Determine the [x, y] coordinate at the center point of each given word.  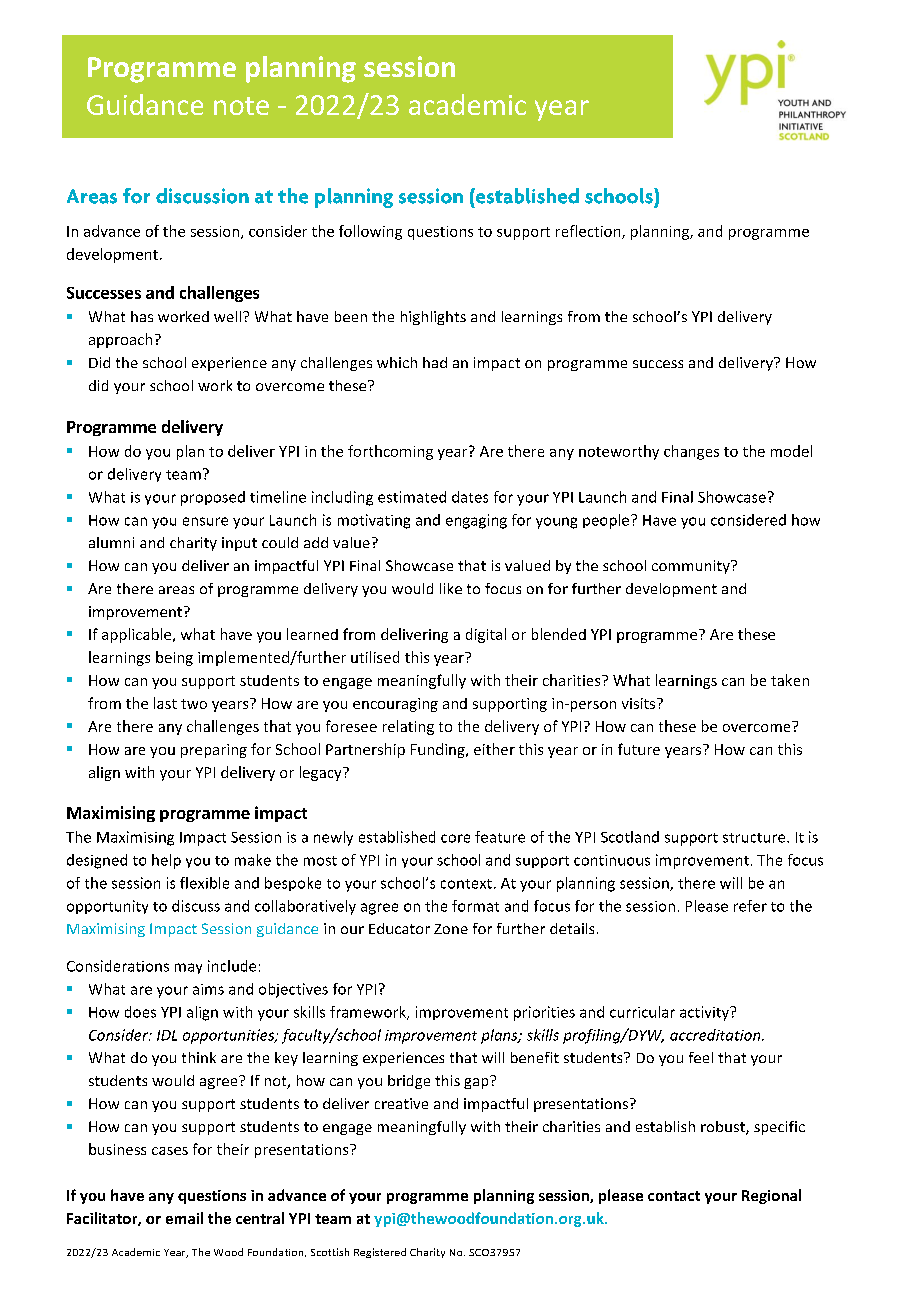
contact [674, 1196]
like [451, 588]
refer [750, 906]
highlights [433, 318]
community [692, 567]
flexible [204, 883]
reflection [589, 232]
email [184, 1218]
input [239, 544]
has [142, 316]
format [475, 906]
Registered [380, 1253]
